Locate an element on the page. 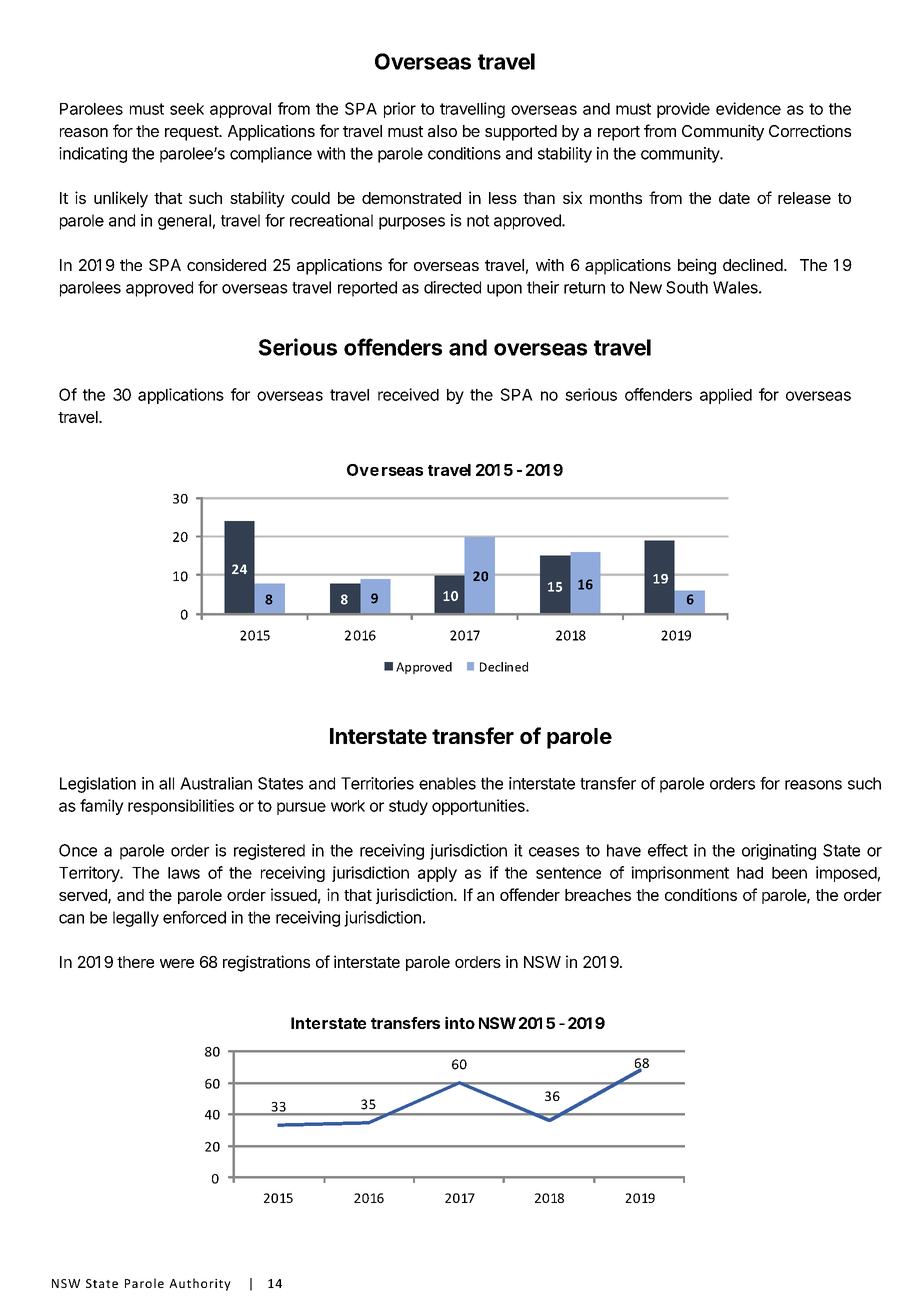 The image size is (924, 1308). received is located at coordinates (408, 394).
